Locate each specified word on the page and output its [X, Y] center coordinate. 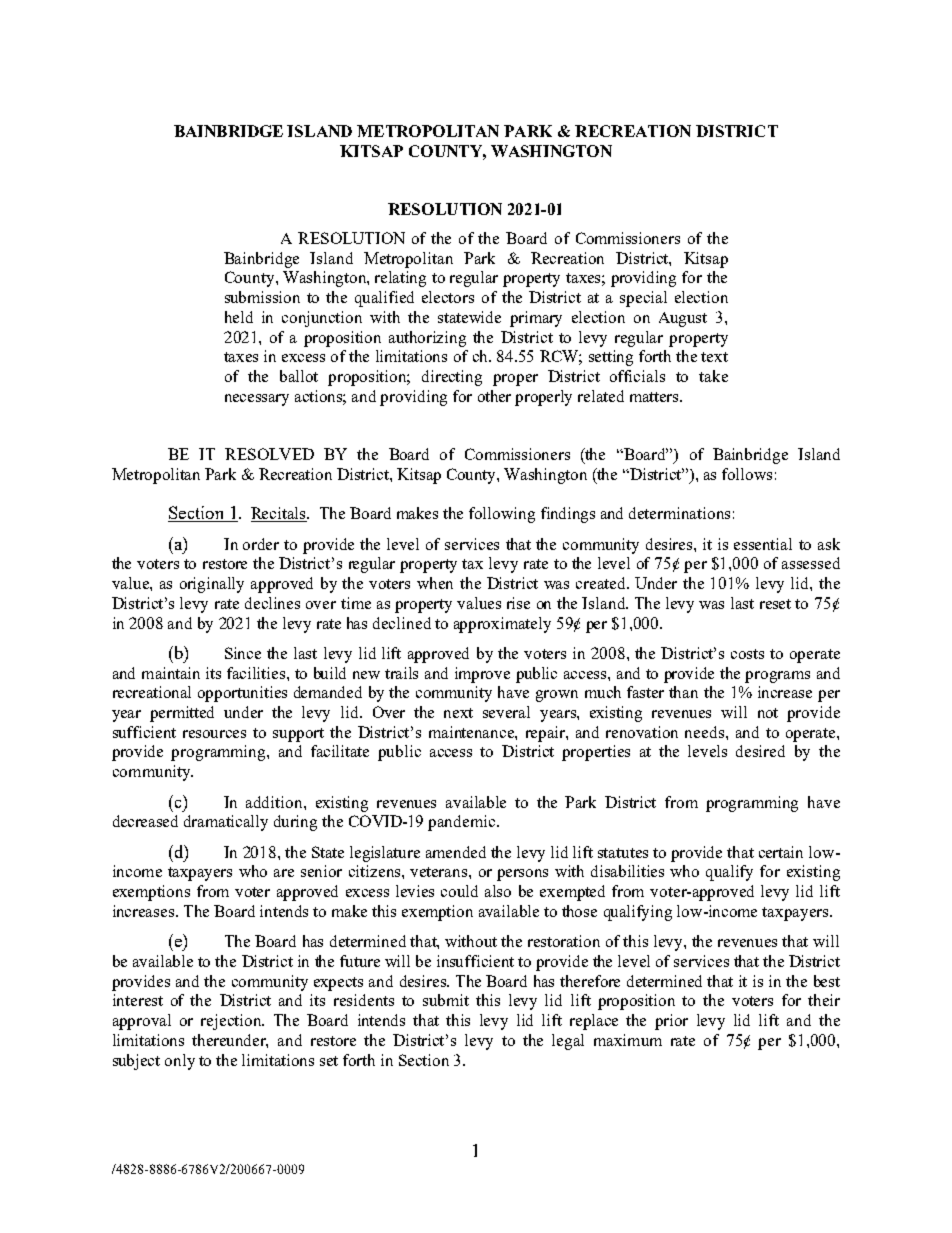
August [683, 319]
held [239, 317]
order [261, 544]
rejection [232, 1022]
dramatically [226, 823]
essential [763, 544]
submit [446, 1000]
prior [671, 1022]
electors [448, 297]
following [502, 515]
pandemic [461, 823]
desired [760, 751]
